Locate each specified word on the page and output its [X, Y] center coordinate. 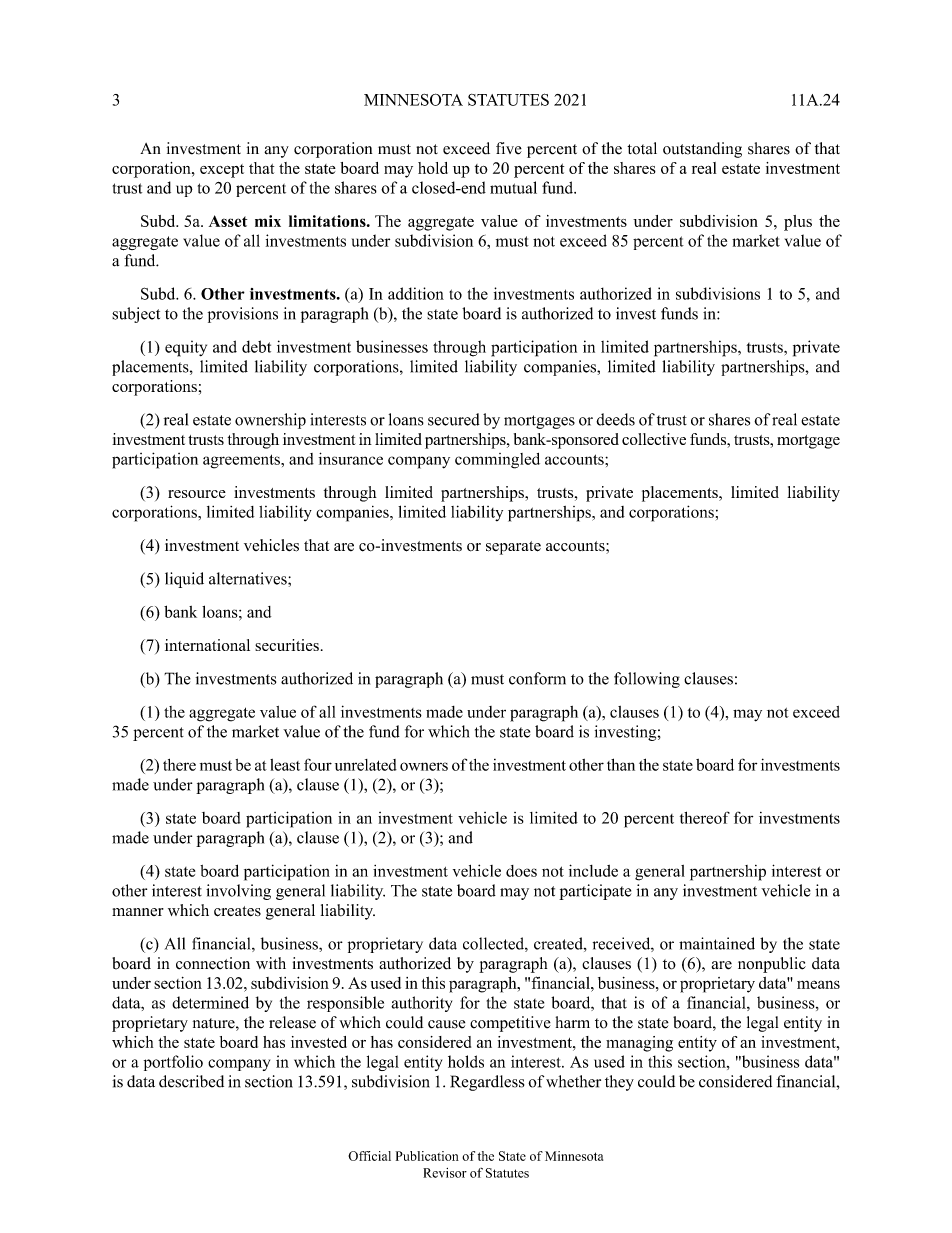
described [191, 1081]
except [222, 171]
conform [537, 678]
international [207, 645]
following [647, 680]
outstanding [702, 150]
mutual [513, 187]
